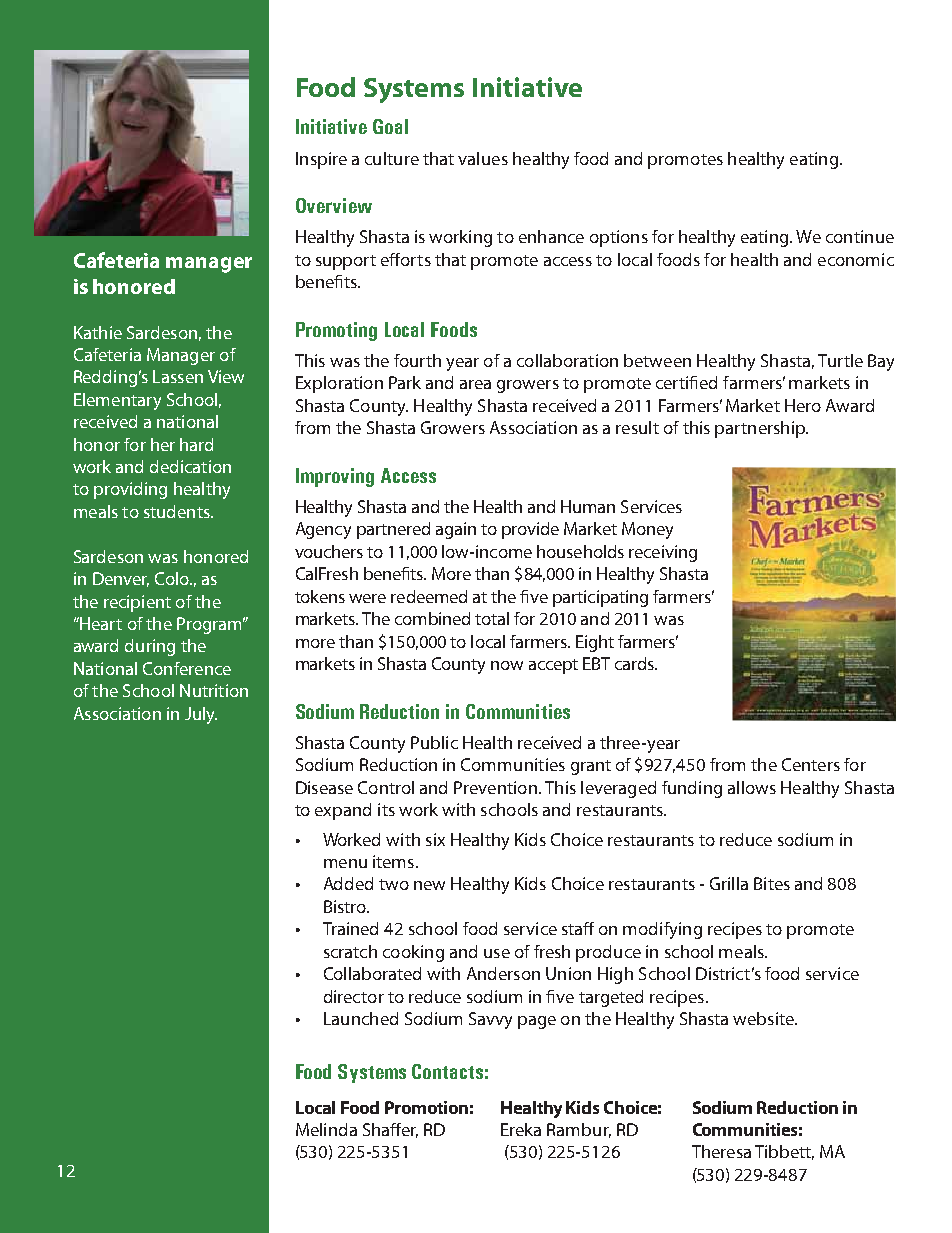  What do you see at coordinates (201, 715) in the image?
I see `July` at bounding box center [201, 715].
